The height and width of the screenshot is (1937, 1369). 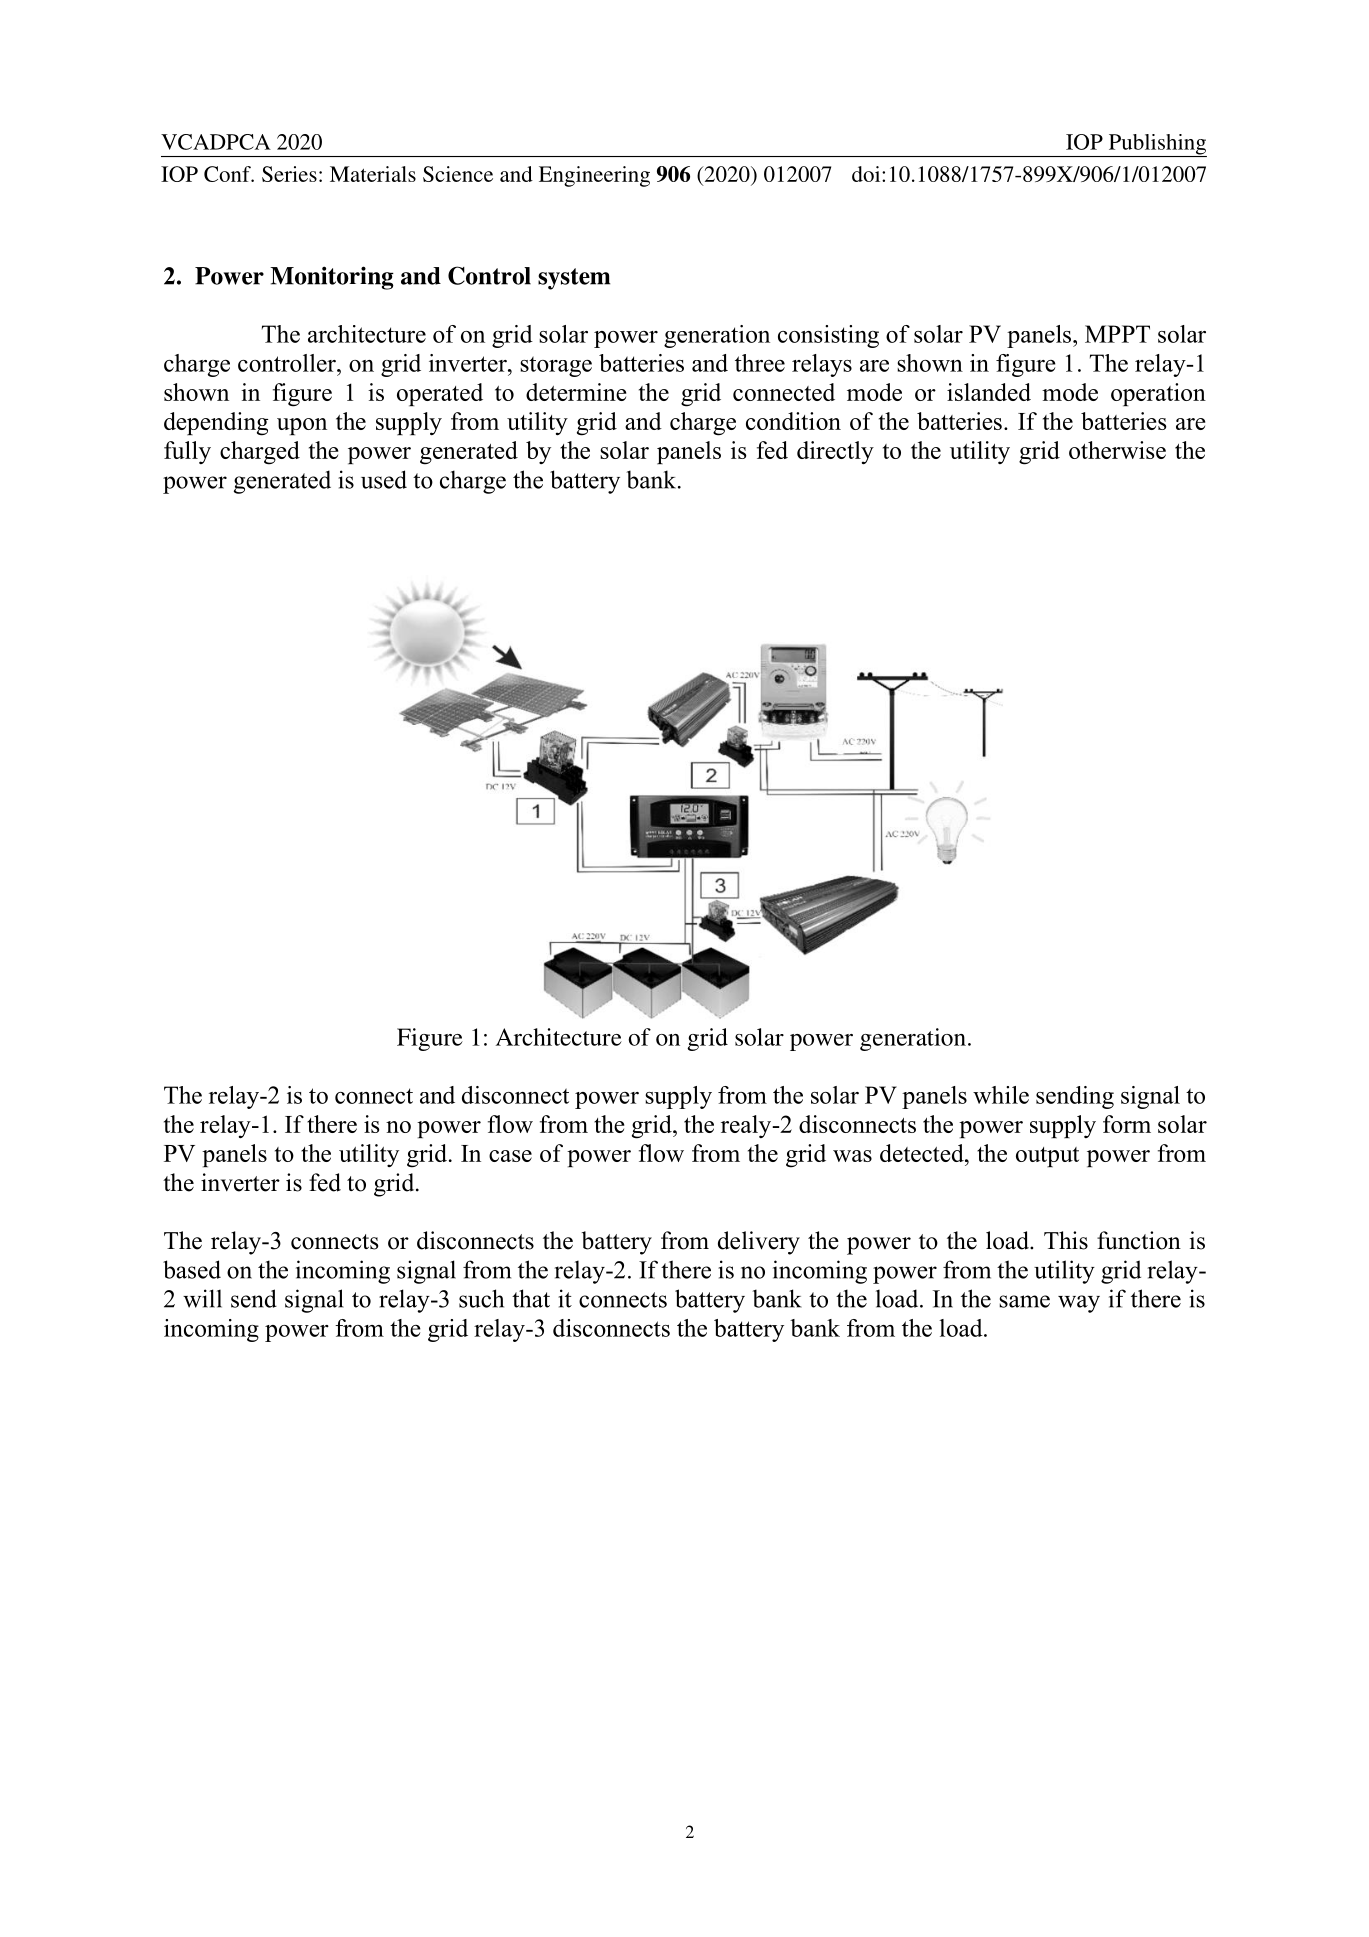 I want to click on delivery, so click(x=759, y=1243).
